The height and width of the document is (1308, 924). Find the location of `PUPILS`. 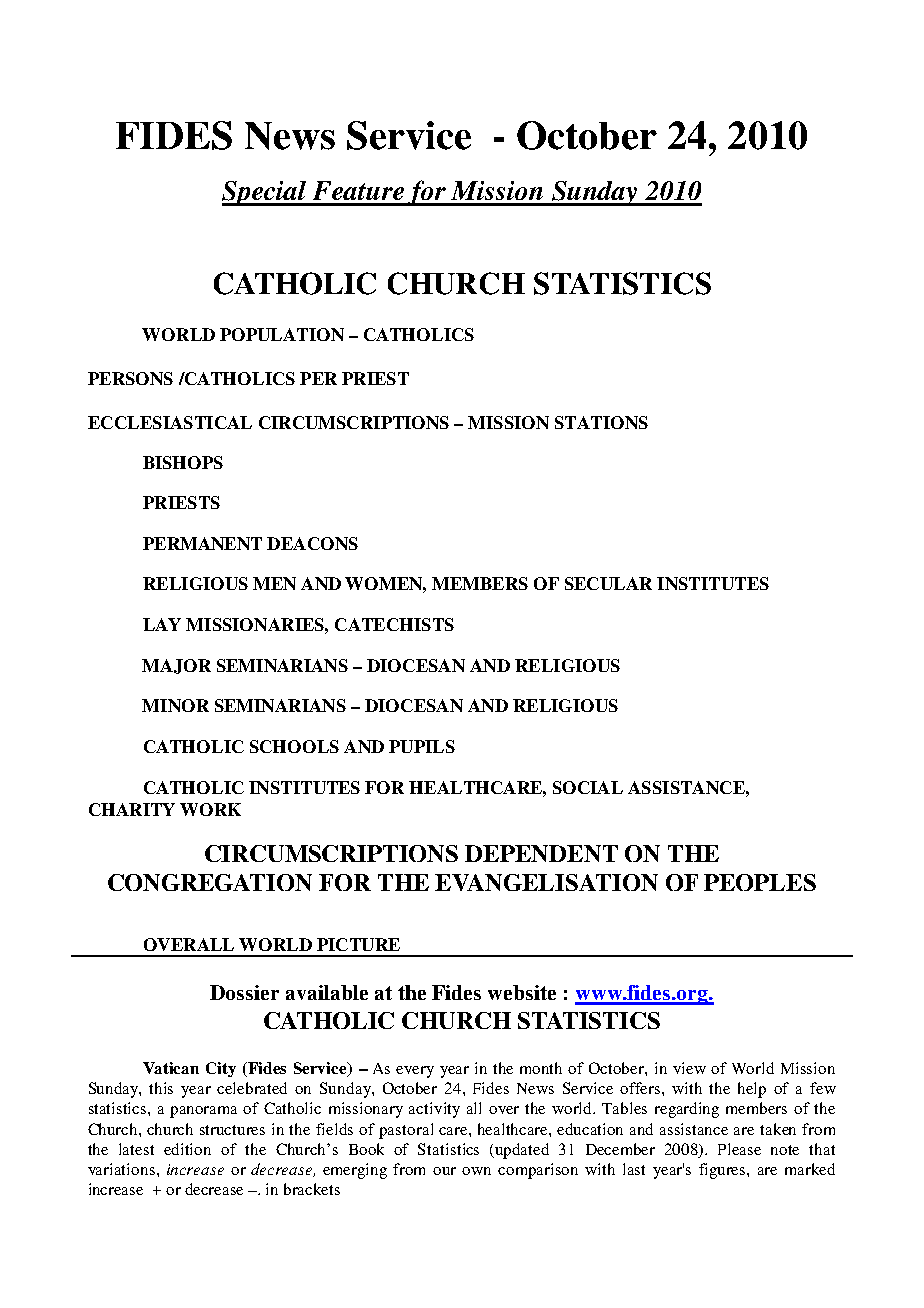

PUPILS is located at coordinates (422, 746).
